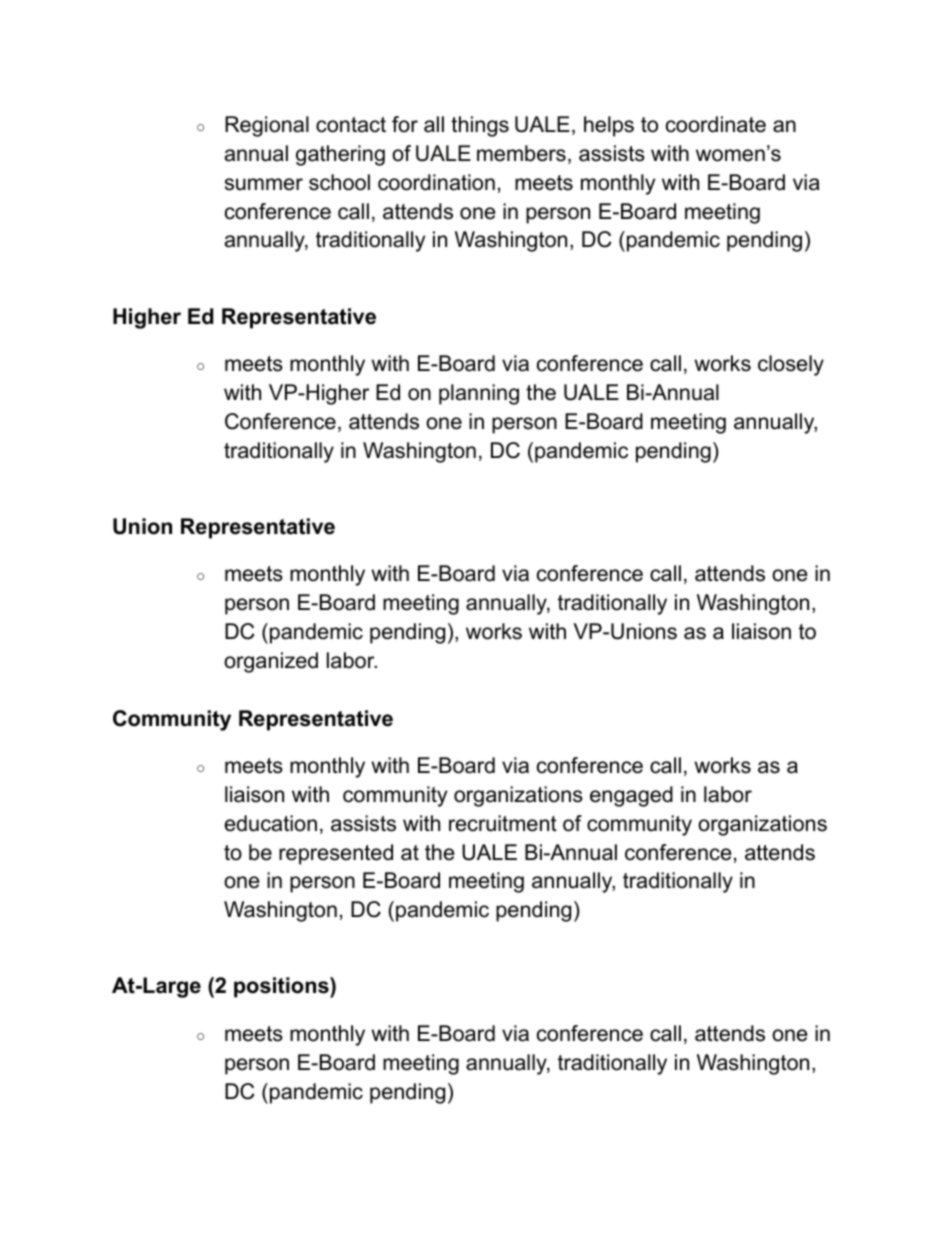  I want to click on gathering, so click(340, 155).
